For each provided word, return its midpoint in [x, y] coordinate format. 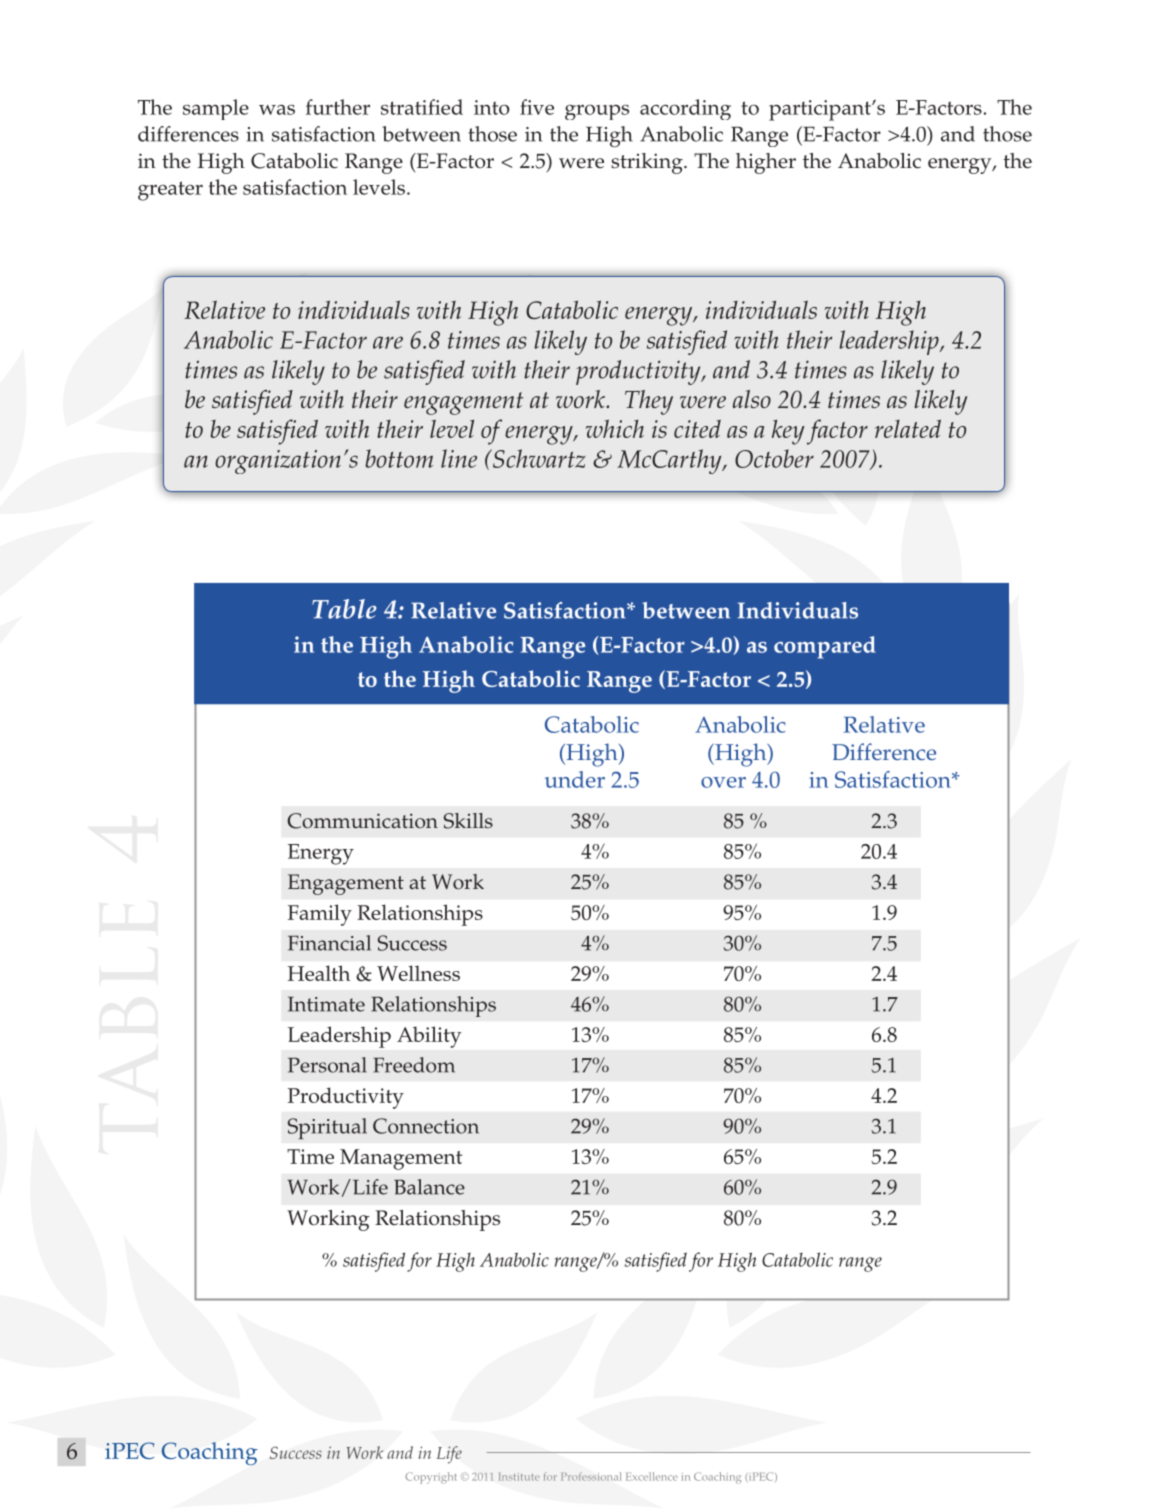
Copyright [431, 1478]
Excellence [651, 1476]
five [537, 107]
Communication [362, 821]
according [685, 109]
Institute [519, 1477]
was [277, 109]
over [723, 782]
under [575, 779]
